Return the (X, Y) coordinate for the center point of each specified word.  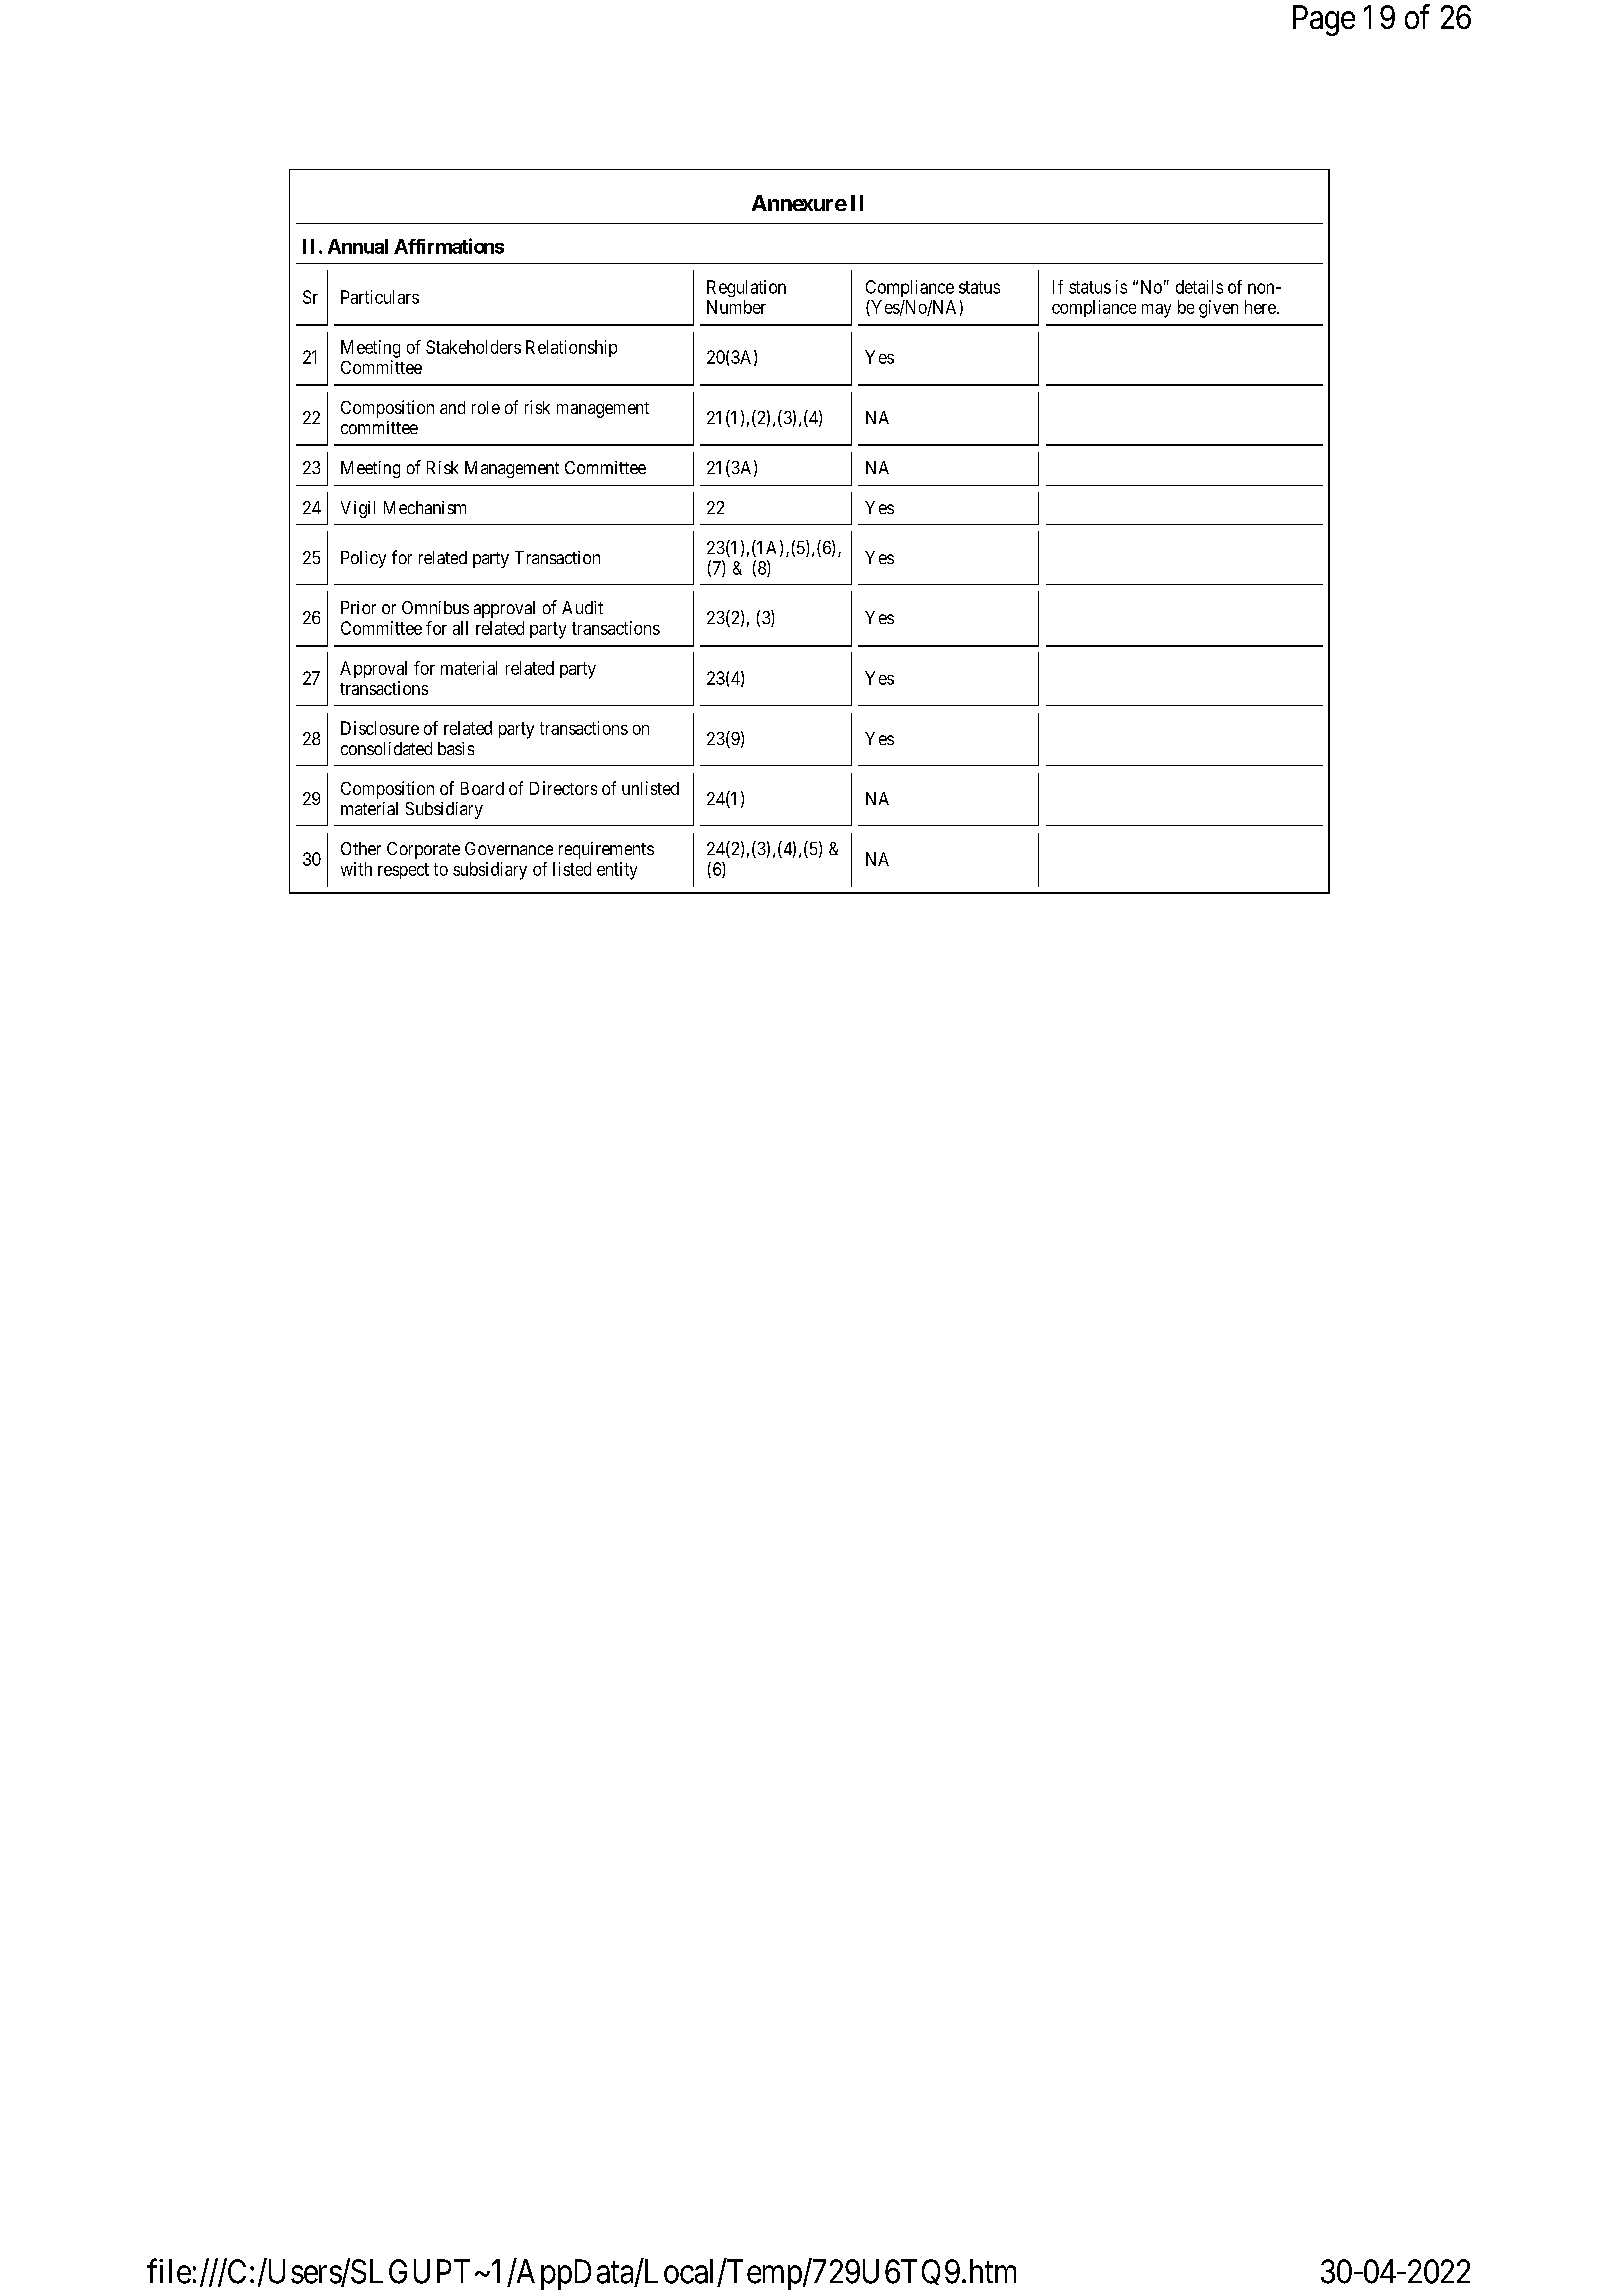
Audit (582, 607)
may (1156, 311)
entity (617, 871)
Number (736, 307)
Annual (358, 246)
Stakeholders (473, 347)
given (1218, 309)
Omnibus (435, 607)
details (1199, 287)
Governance (509, 848)
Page (1324, 20)
